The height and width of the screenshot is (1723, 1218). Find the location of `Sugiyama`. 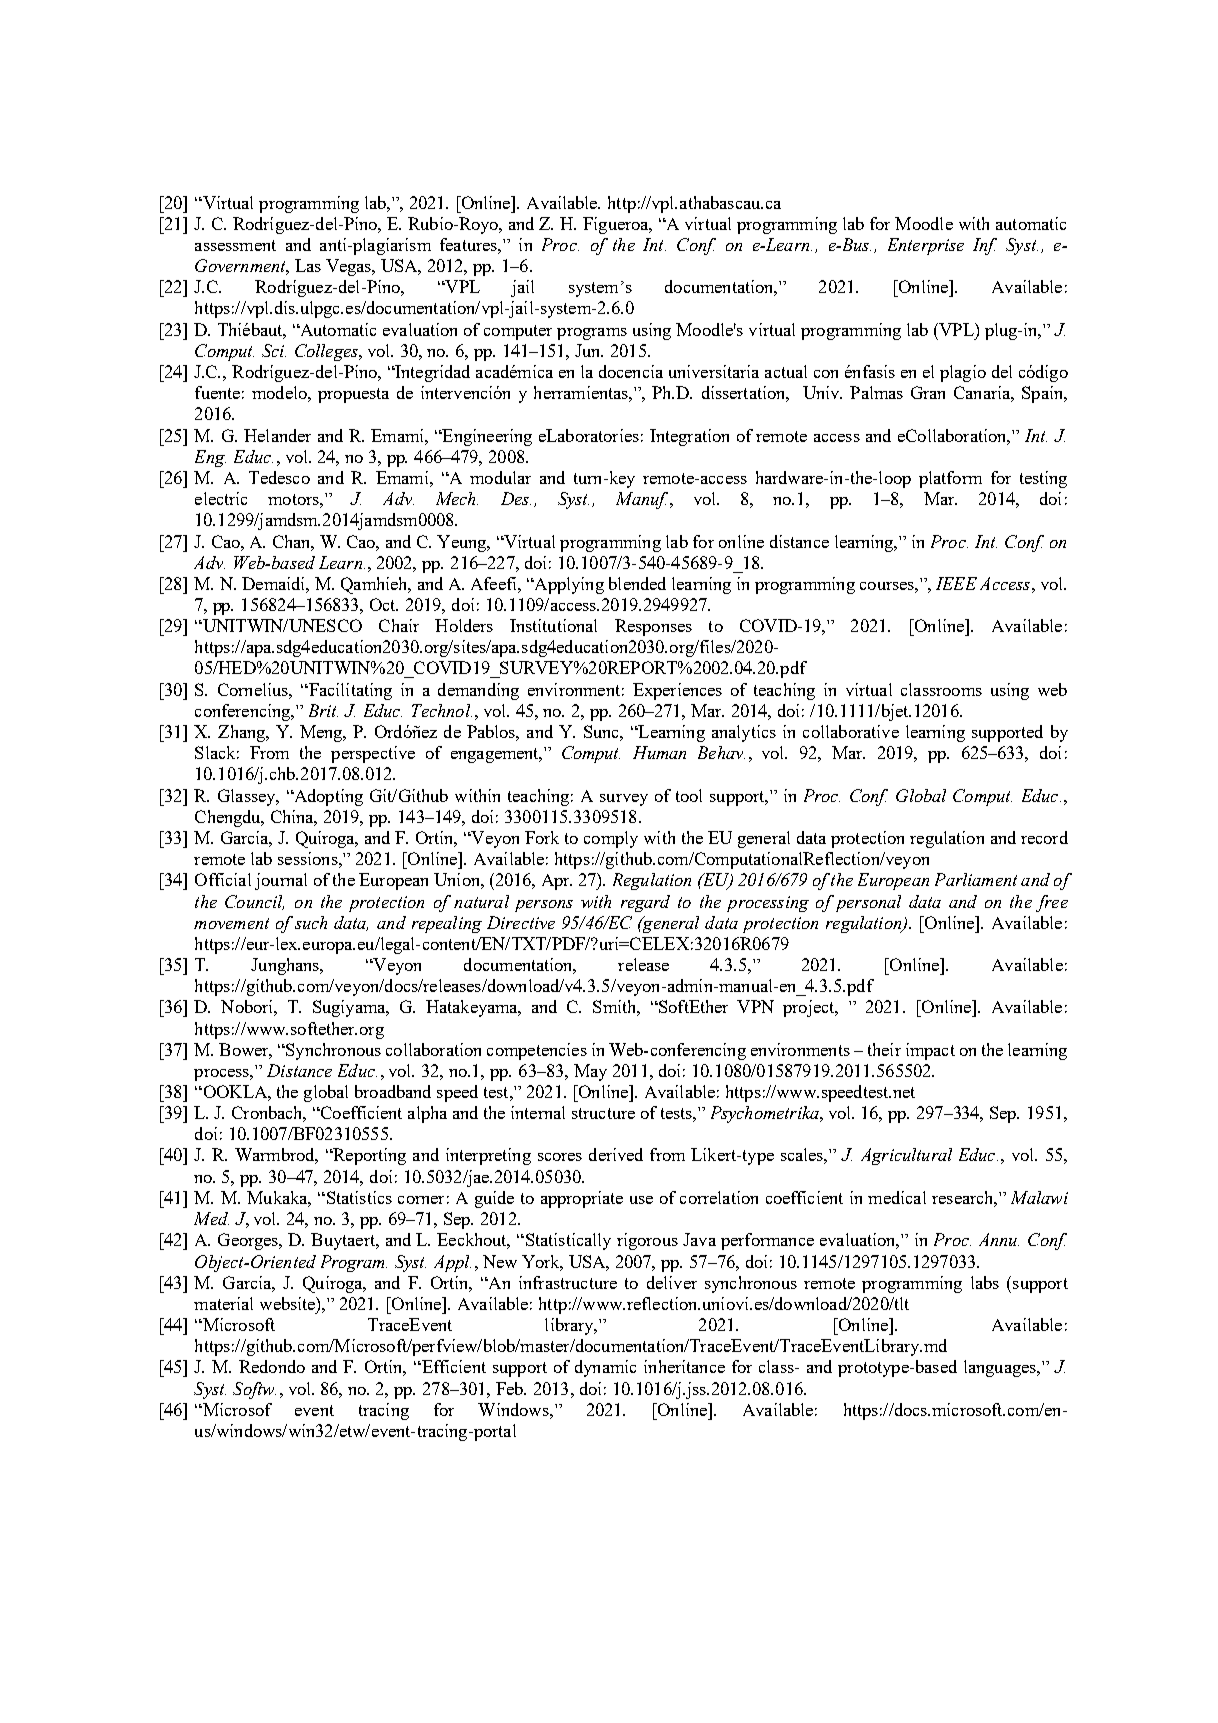

Sugiyama is located at coordinates (350, 1008).
